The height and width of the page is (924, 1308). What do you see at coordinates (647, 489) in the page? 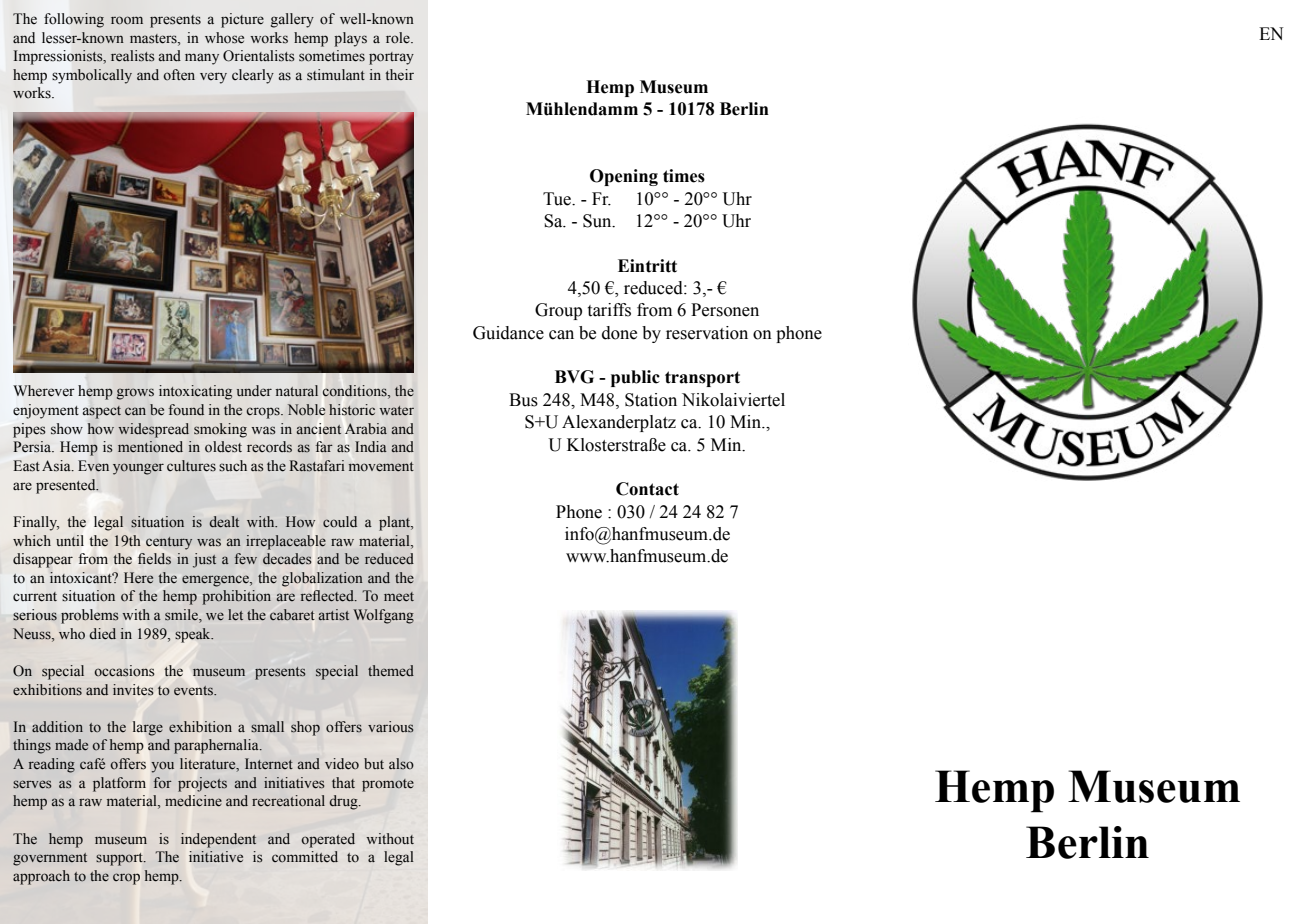
I see `Contact` at bounding box center [647, 489].
